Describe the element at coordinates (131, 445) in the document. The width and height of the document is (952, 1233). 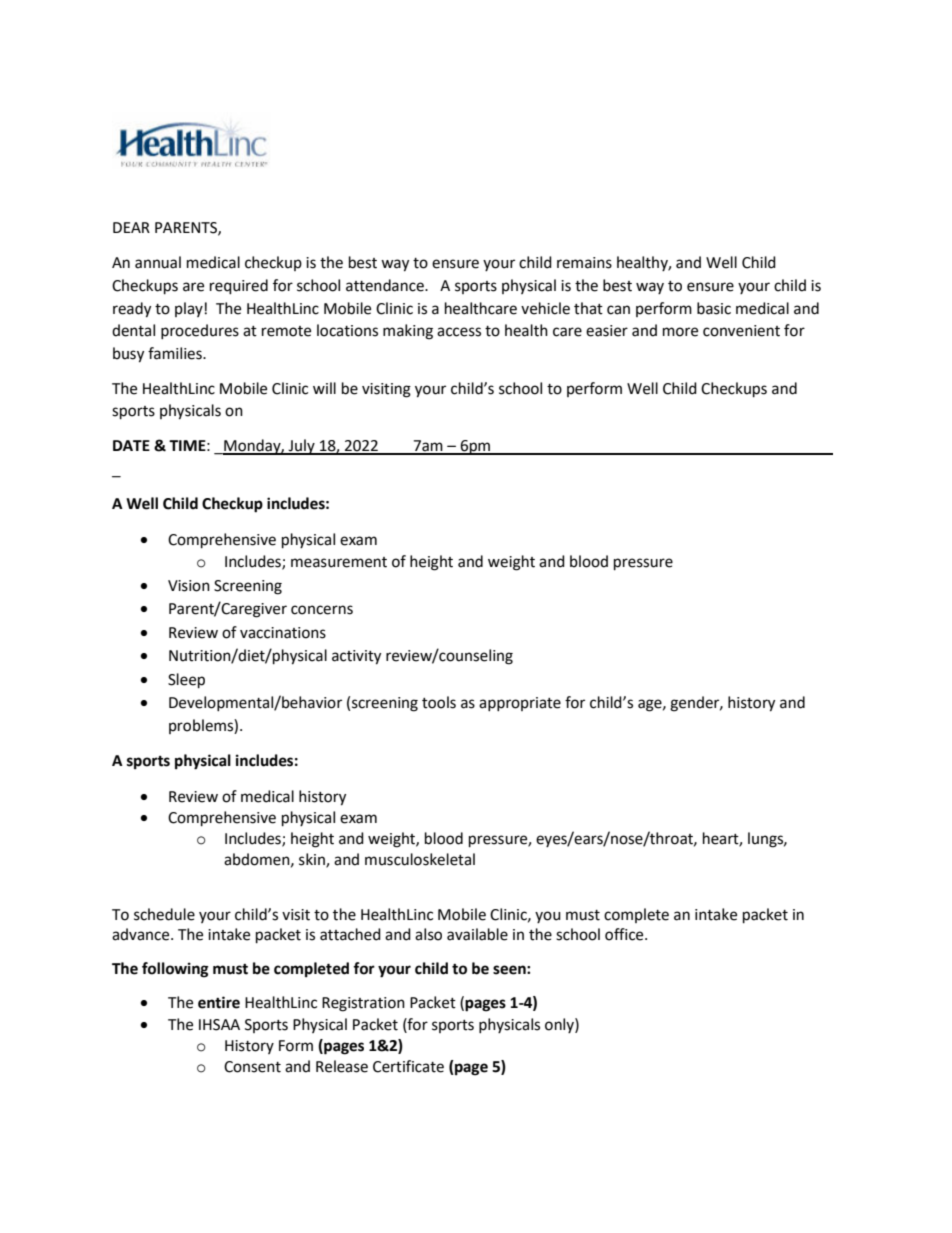
I see `DATE` at that location.
